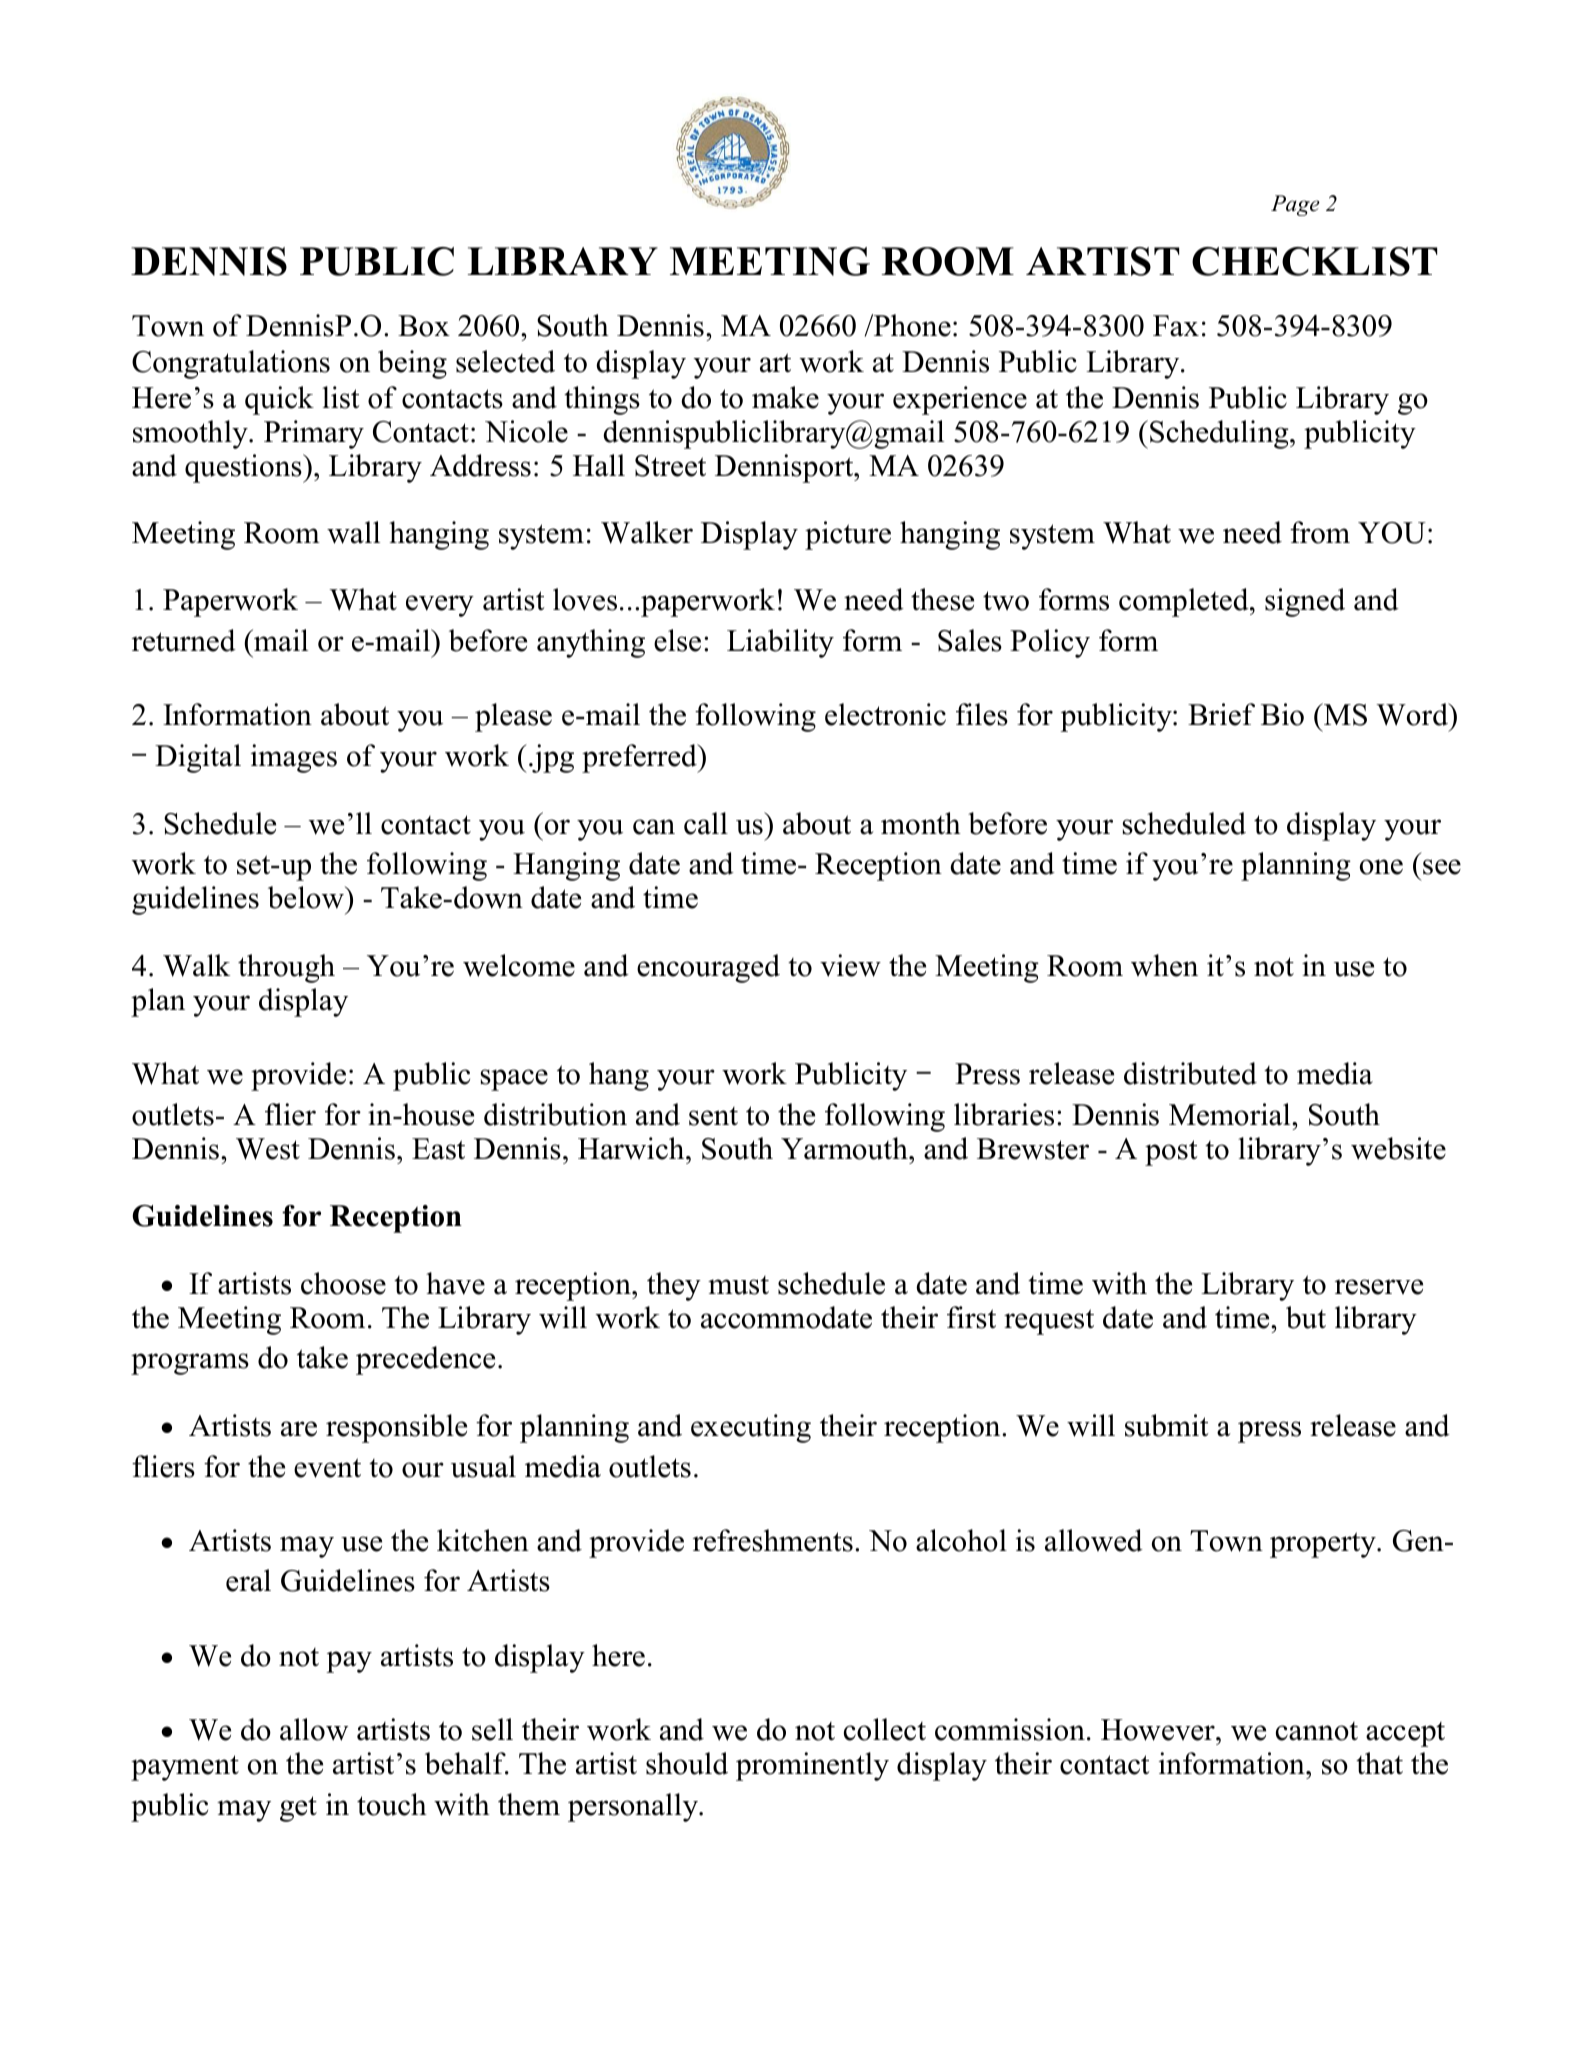 The image size is (1595, 2064). Describe the element at coordinates (298, 1809) in the page. I see `get` at that location.
